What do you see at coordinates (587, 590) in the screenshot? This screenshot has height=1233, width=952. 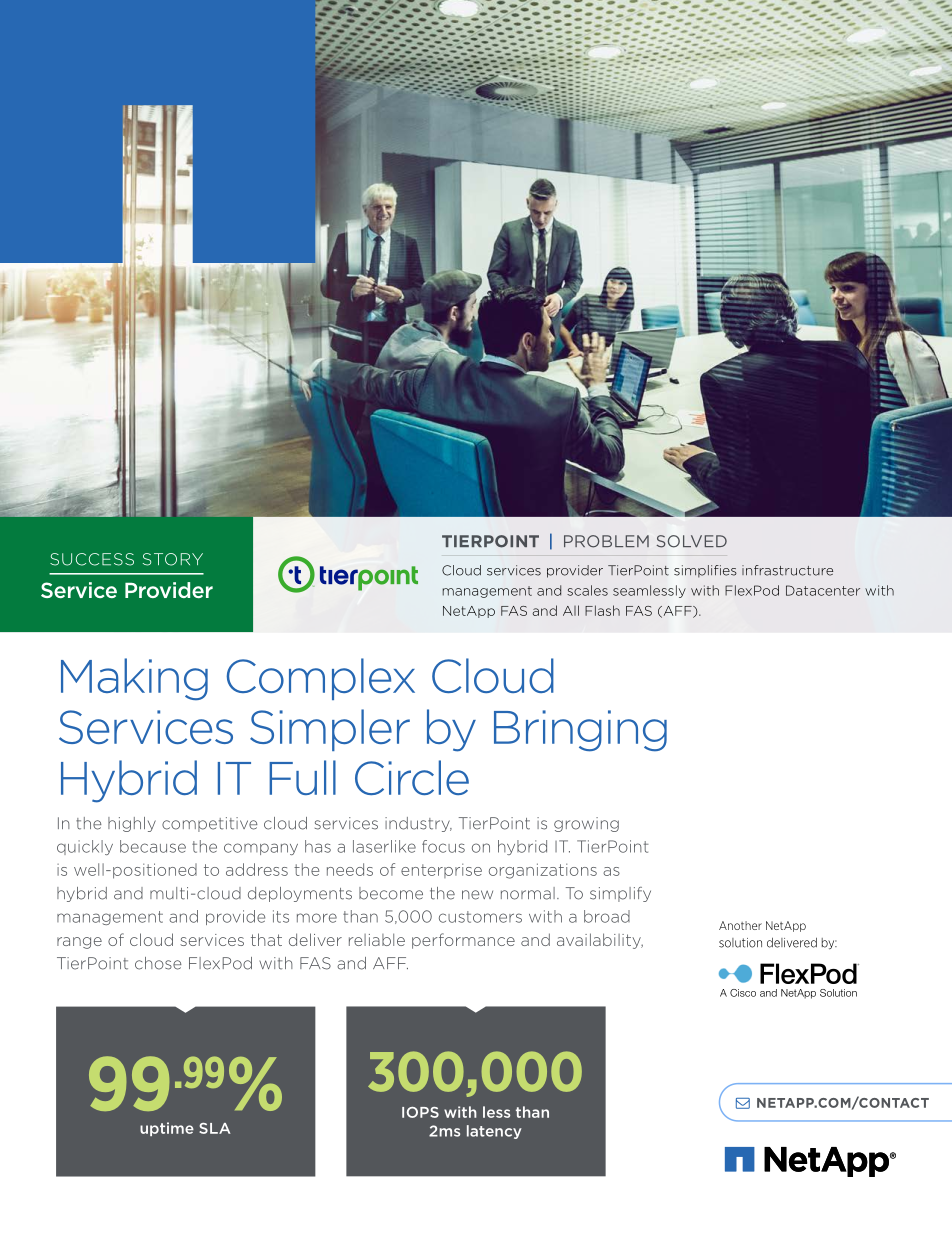 I see `scales` at bounding box center [587, 590].
